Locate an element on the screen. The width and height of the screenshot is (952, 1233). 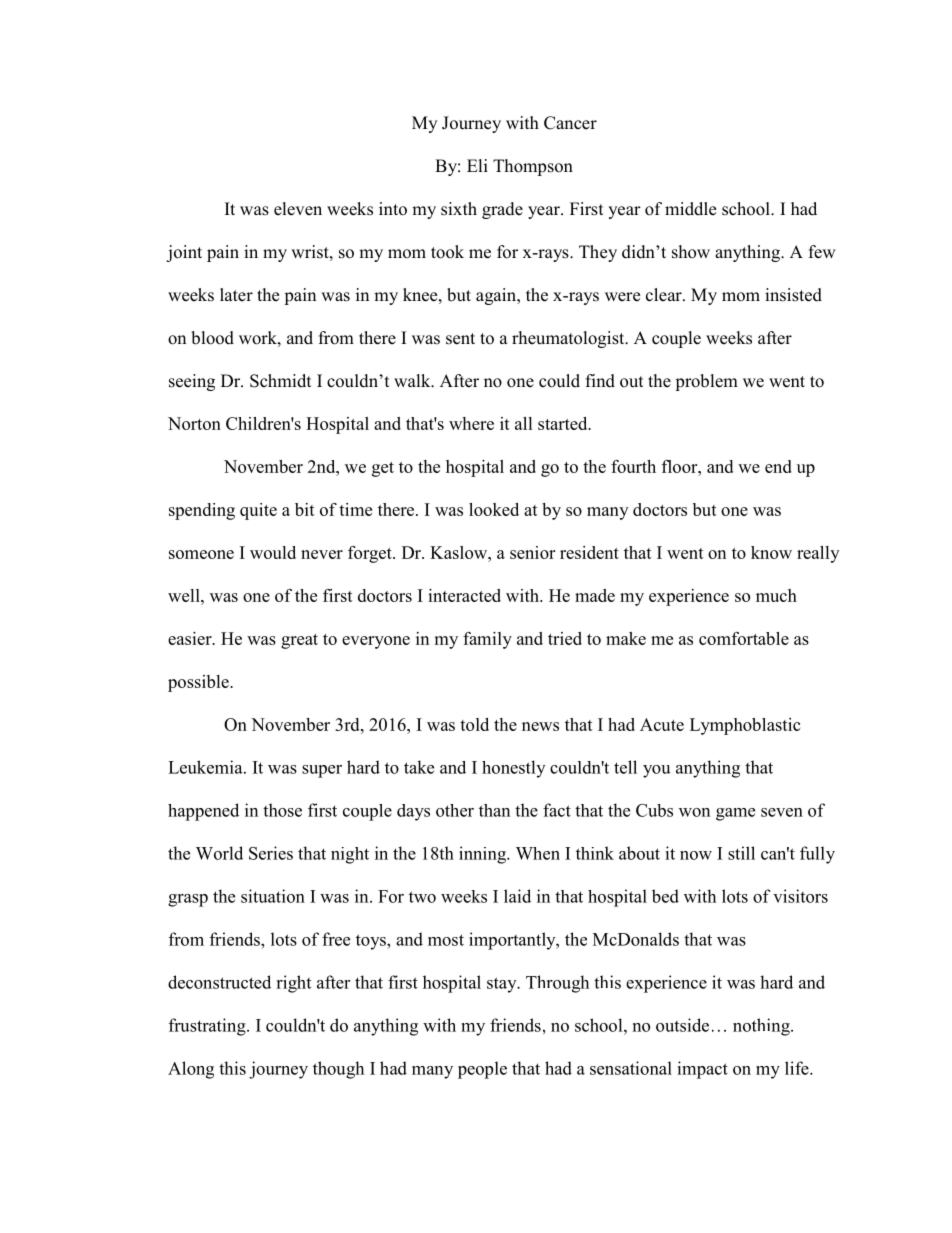
people is located at coordinates (482, 1070).
